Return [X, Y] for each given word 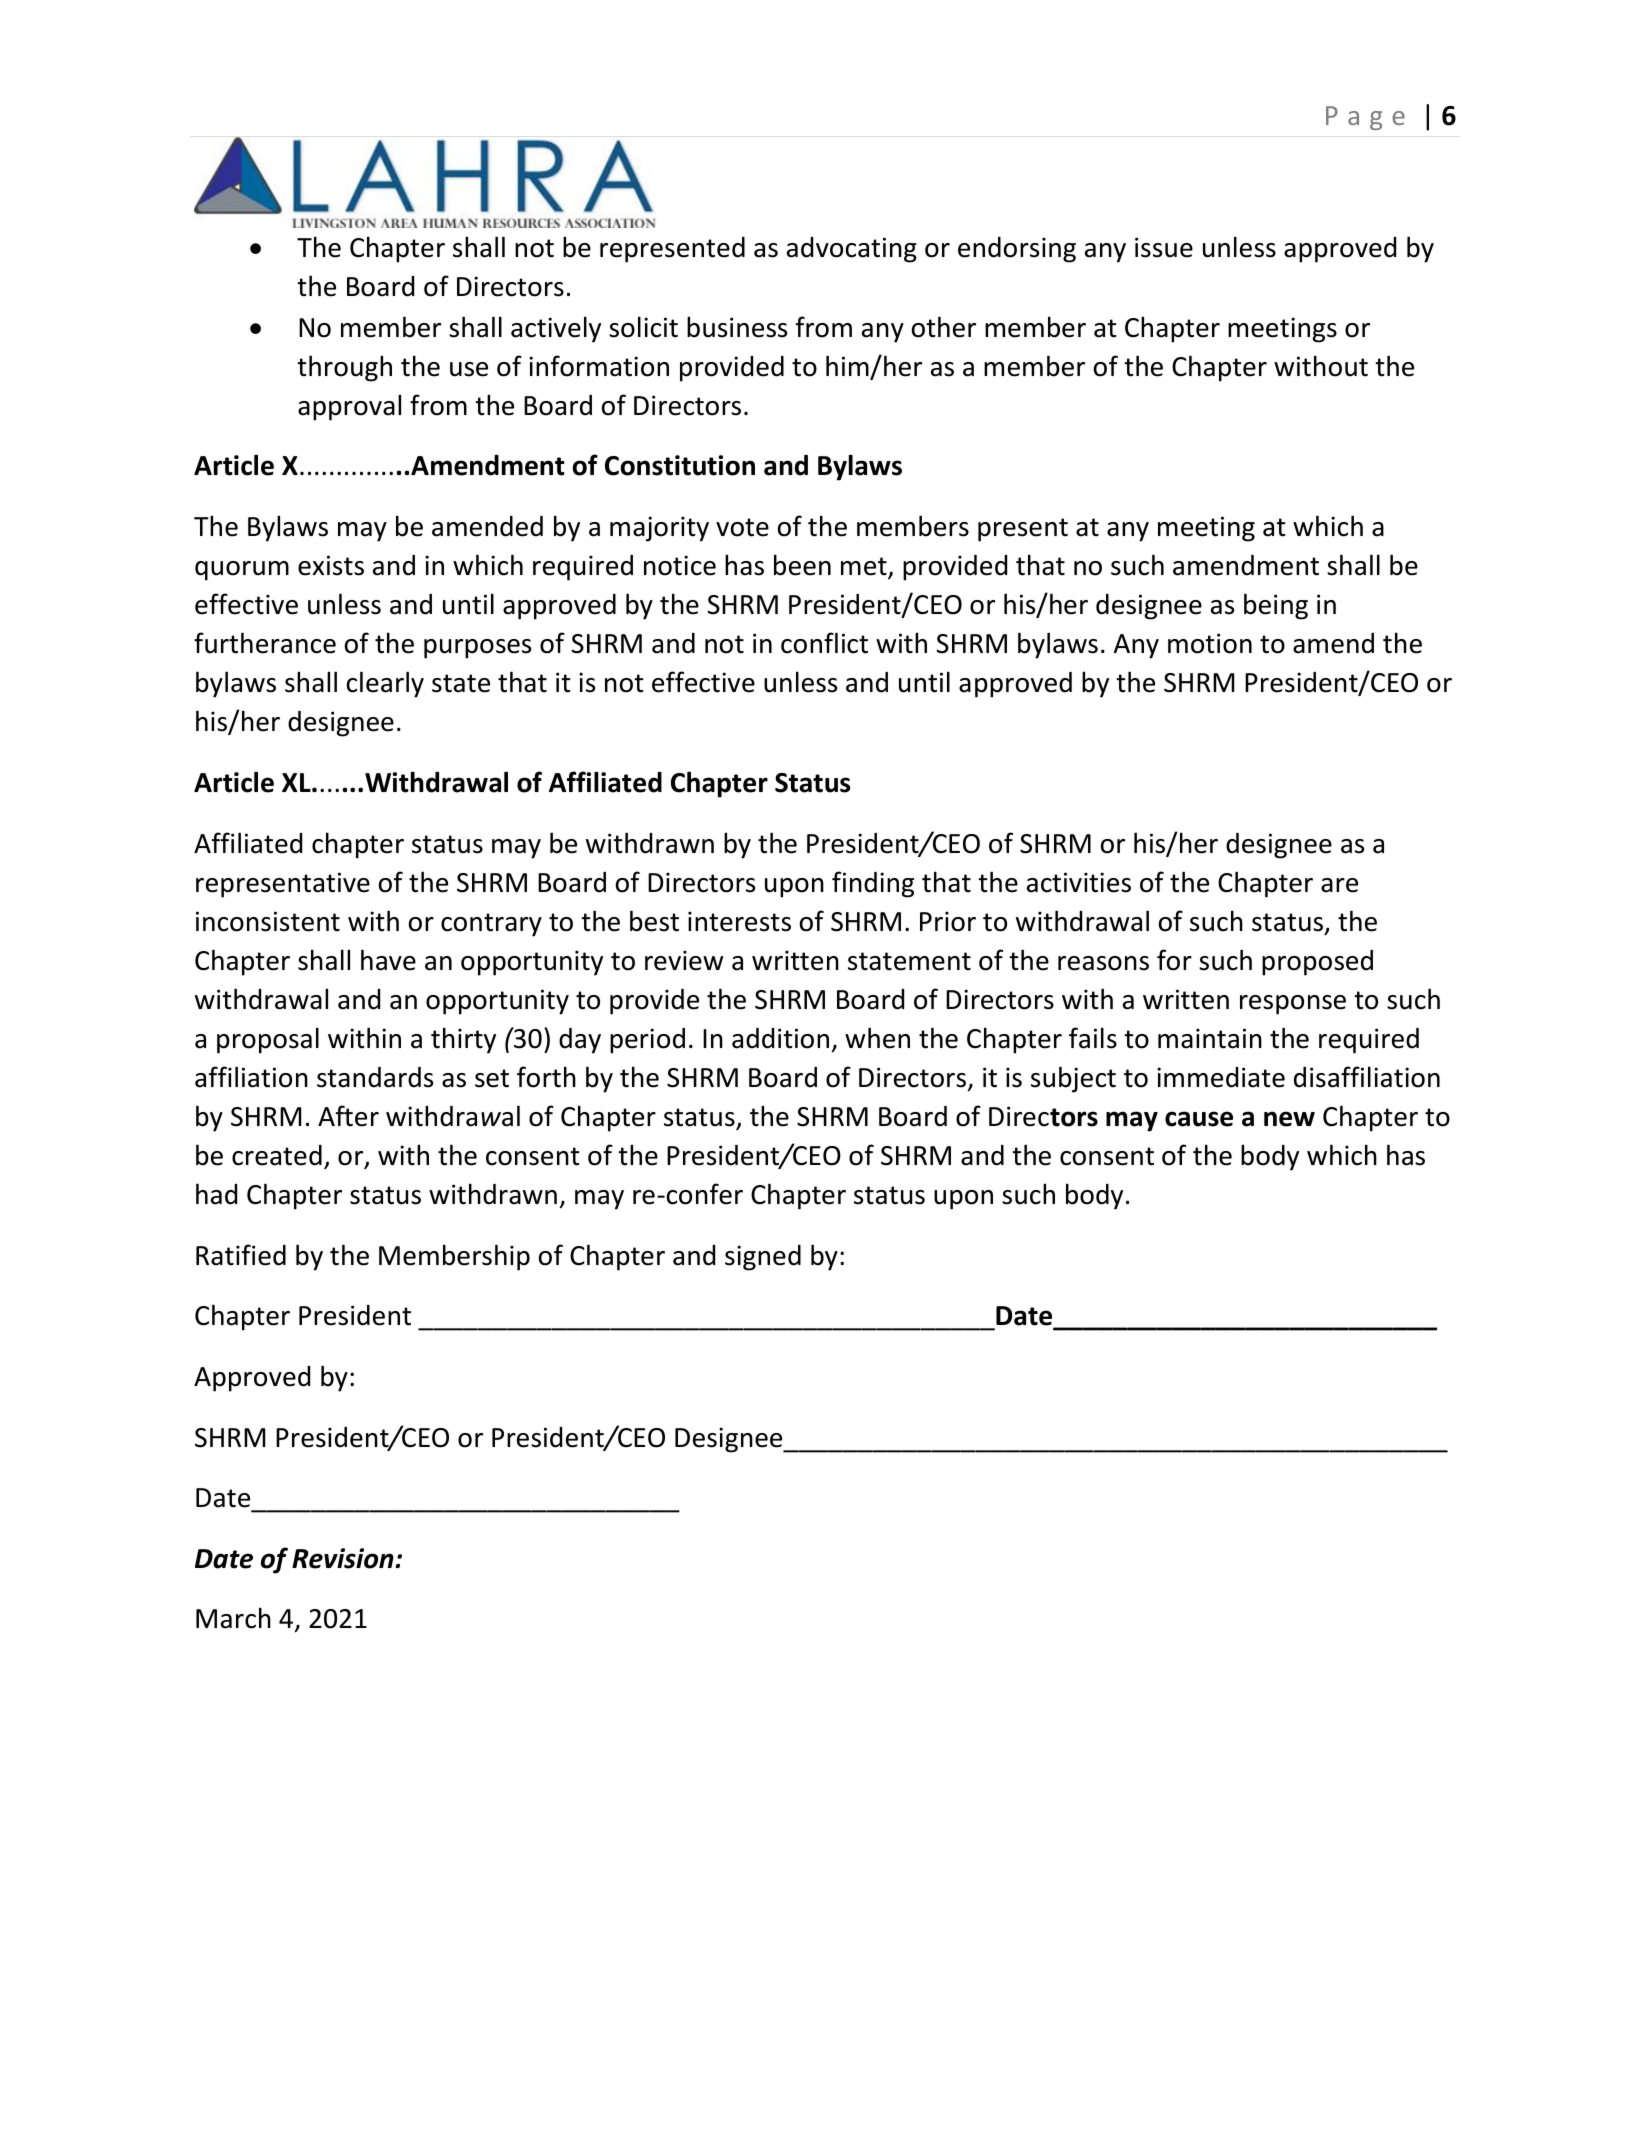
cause [1199, 1119]
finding [873, 884]
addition [780, 1038]
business [737, 327]
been [802, 565]
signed [763, 1258]
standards [375, 1077]
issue [1164, 247]
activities [1079, 882]
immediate [1221, 1077]
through [344, 368]
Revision [344, 1558]
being [1276, 606]
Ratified [241, 1255]
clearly [385, 684]
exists [331, 565]
